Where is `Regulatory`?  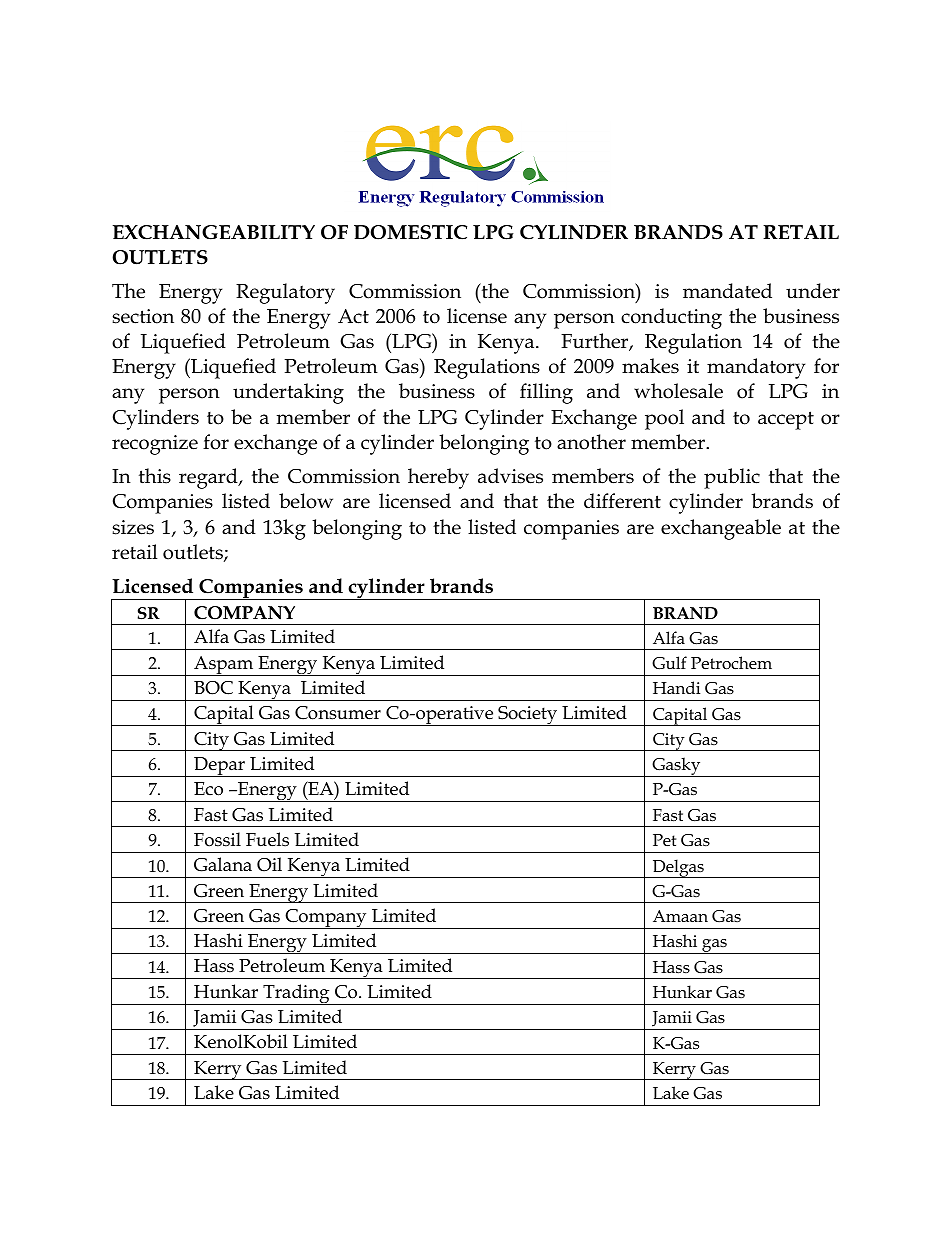
Regulatory is located at coordinates (285, 293).
